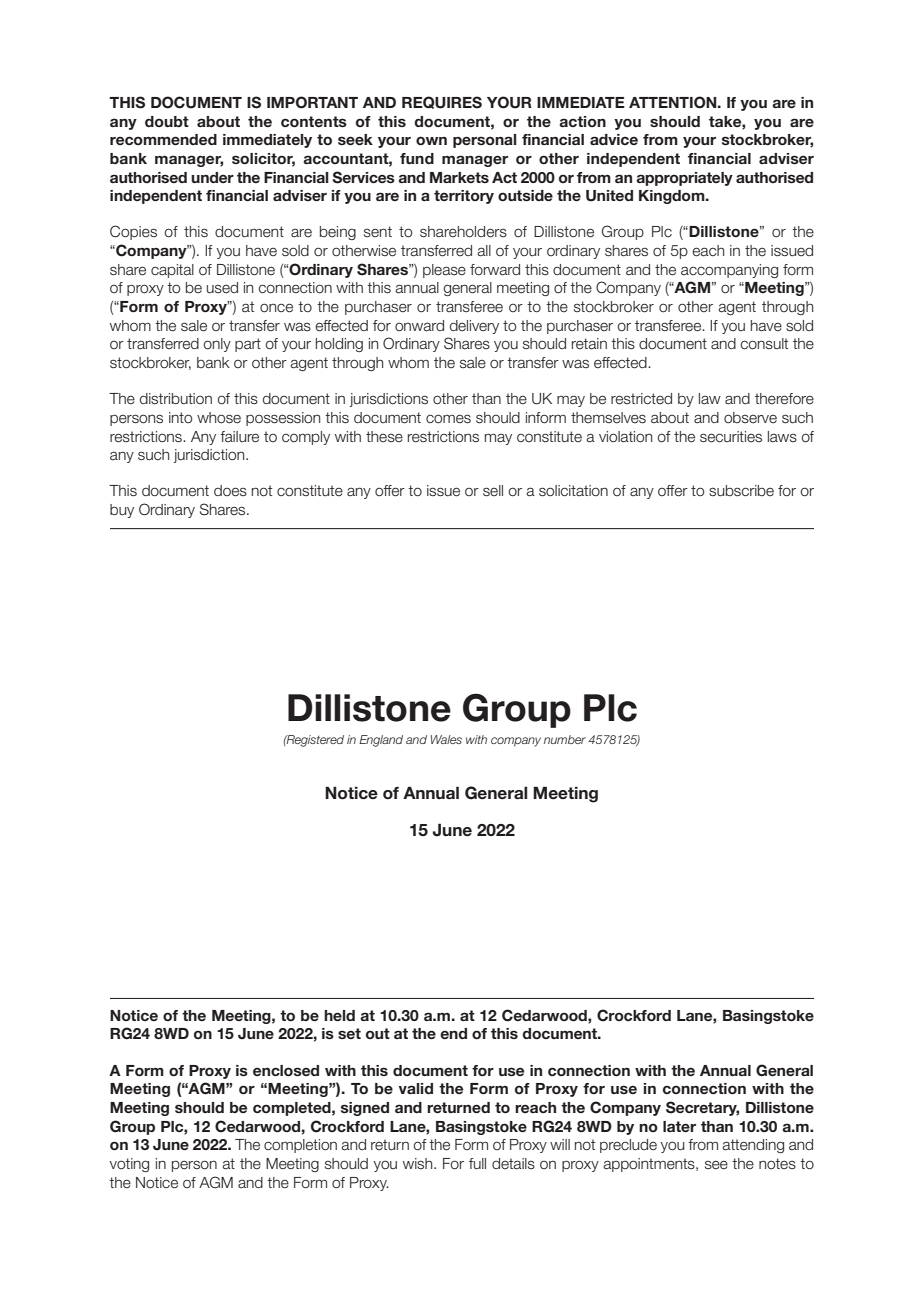  I want to click on own, so click(431, 140).
